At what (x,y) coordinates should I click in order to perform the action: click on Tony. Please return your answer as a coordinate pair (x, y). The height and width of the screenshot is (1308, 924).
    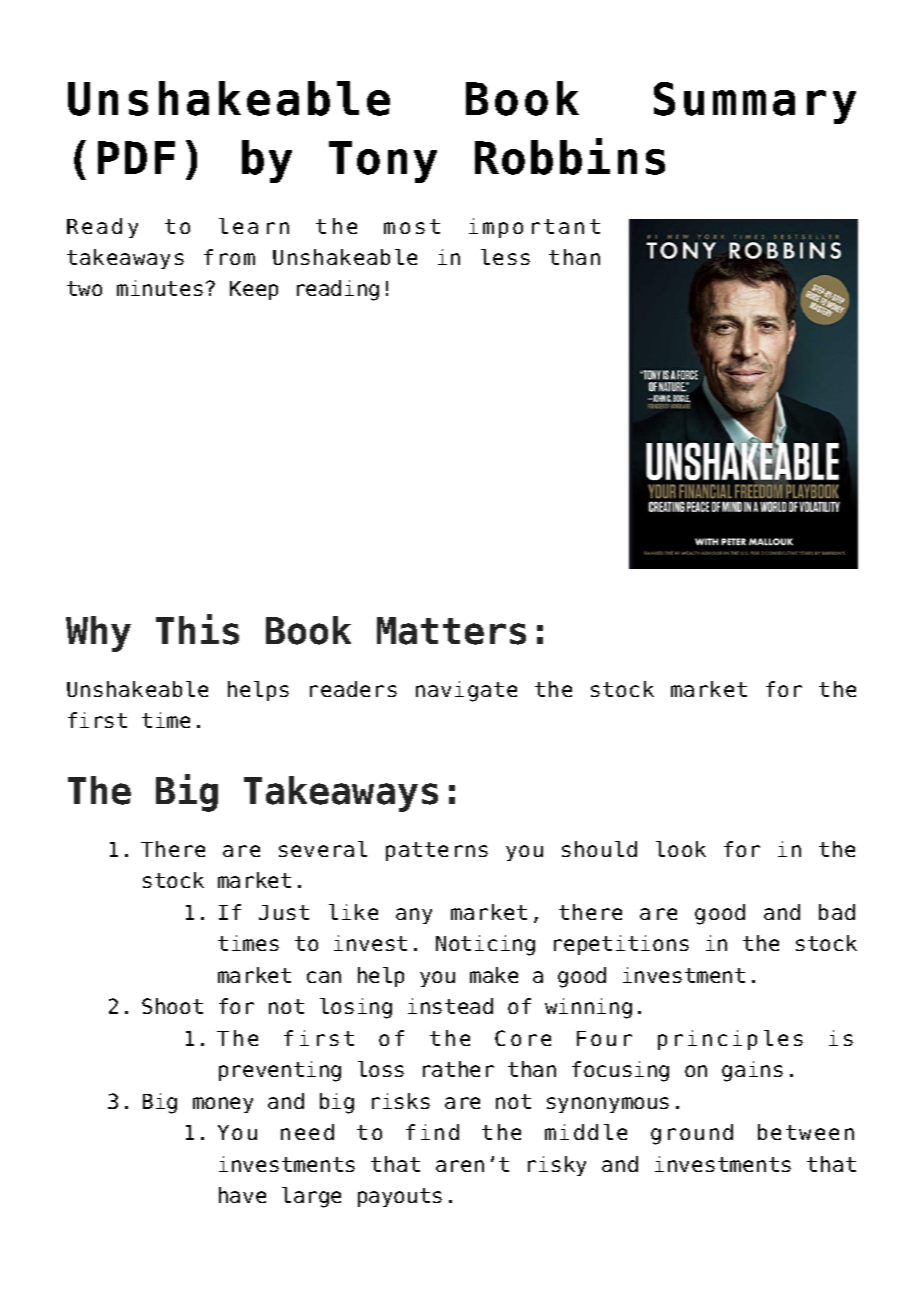
    Looking at the image, I should click on (383, 162).
